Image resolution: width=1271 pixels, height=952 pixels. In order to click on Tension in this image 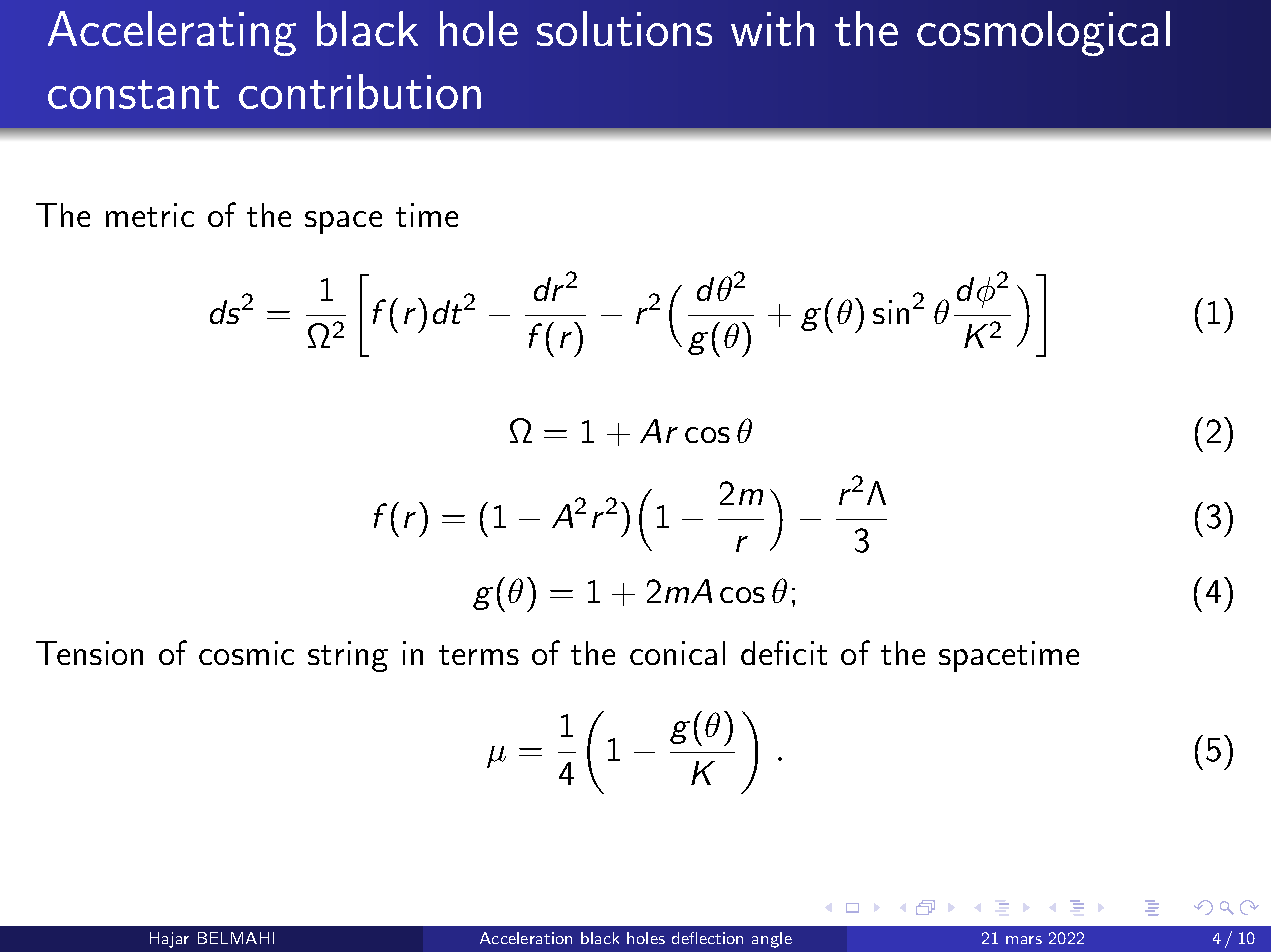, I will do `click(89, 653)`.
